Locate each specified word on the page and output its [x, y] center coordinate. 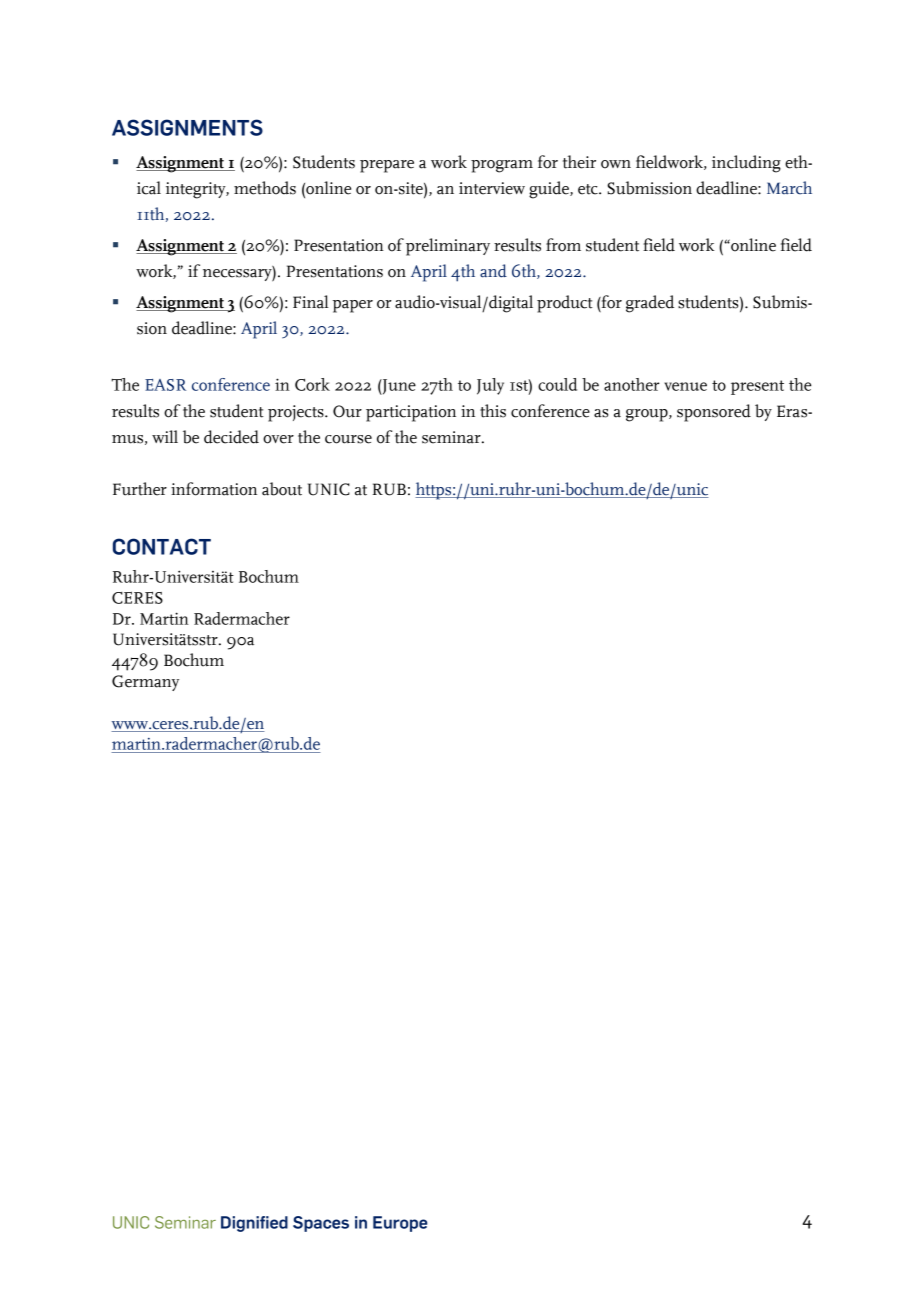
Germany [145, 683]
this [493, 411]
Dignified [254, 1224]
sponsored [714, 413]
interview [492, 188]
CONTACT [162, 546]
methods [265, 188]
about [282, 489]
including [746, 164]
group [648, 415]
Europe [400, 1224]
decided [231, 437]
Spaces [321, 1224]
